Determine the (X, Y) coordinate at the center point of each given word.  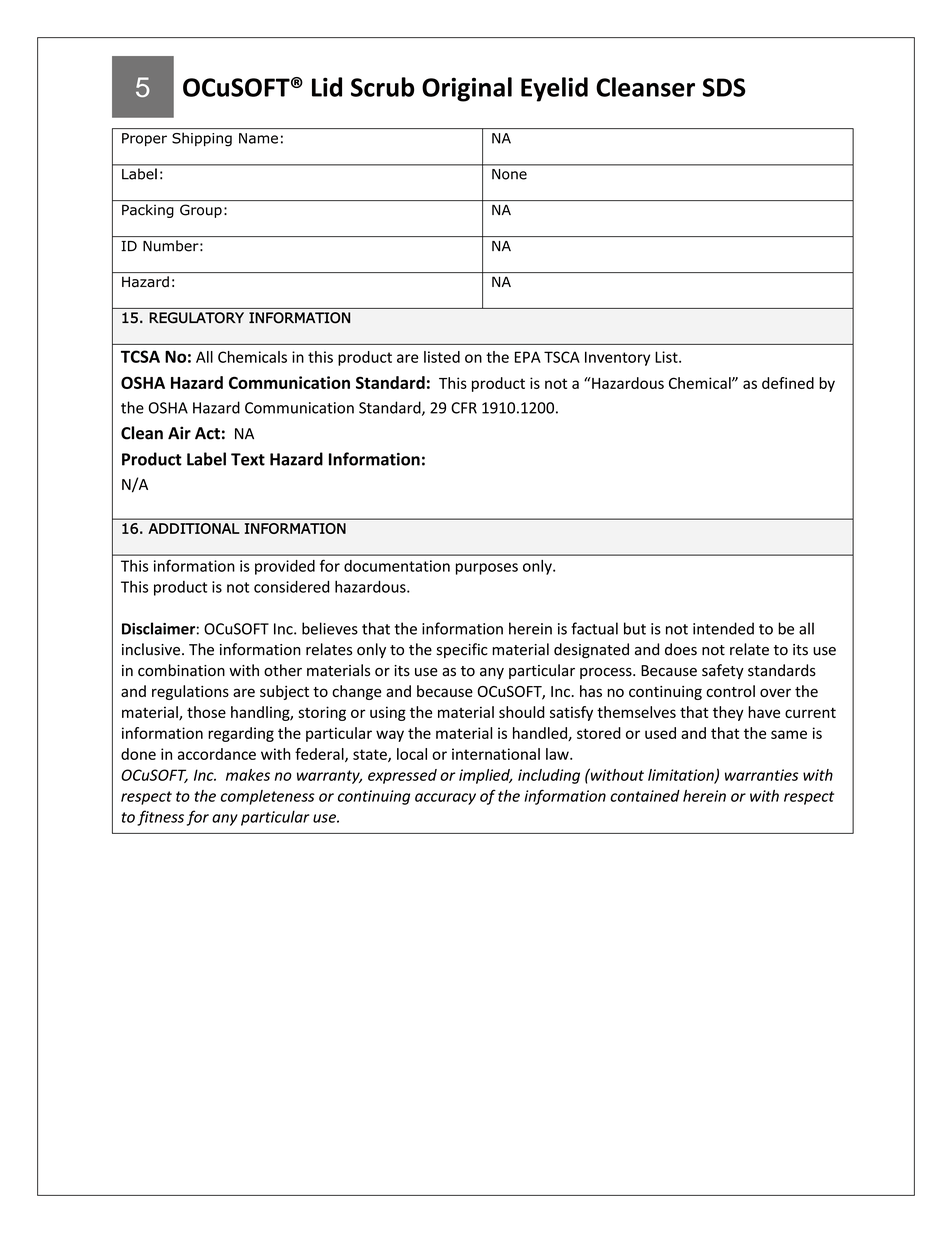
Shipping (202, 139)
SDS (724, 87)
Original (467, 89)
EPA (528, 357)
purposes (487, 569)
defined (788, 383)
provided (285, 567)
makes (248, 775)
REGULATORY (196, 318)
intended (723, 628)
